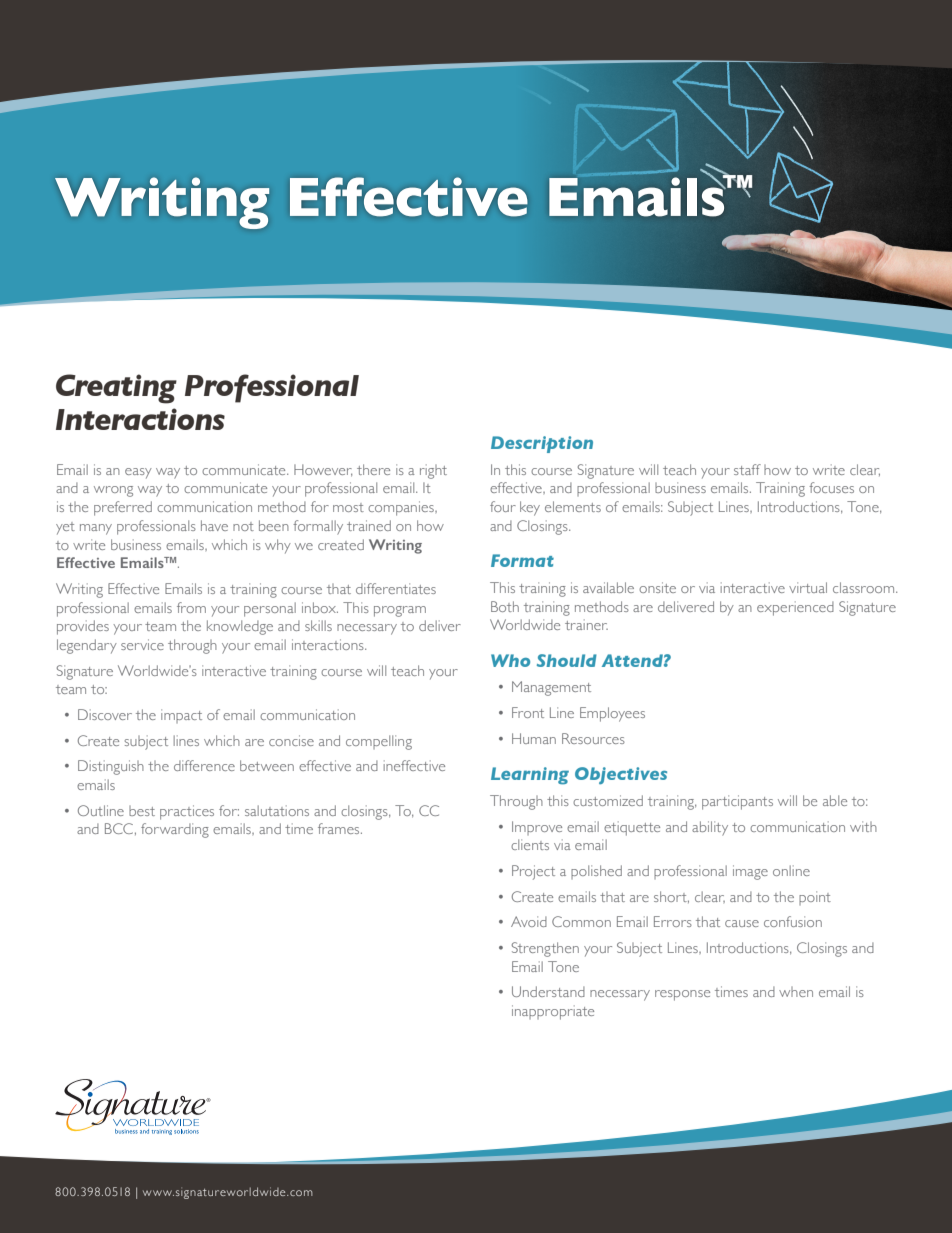 This image has width=952, height=1233. I want to click on Understand, so click(548, 991).
